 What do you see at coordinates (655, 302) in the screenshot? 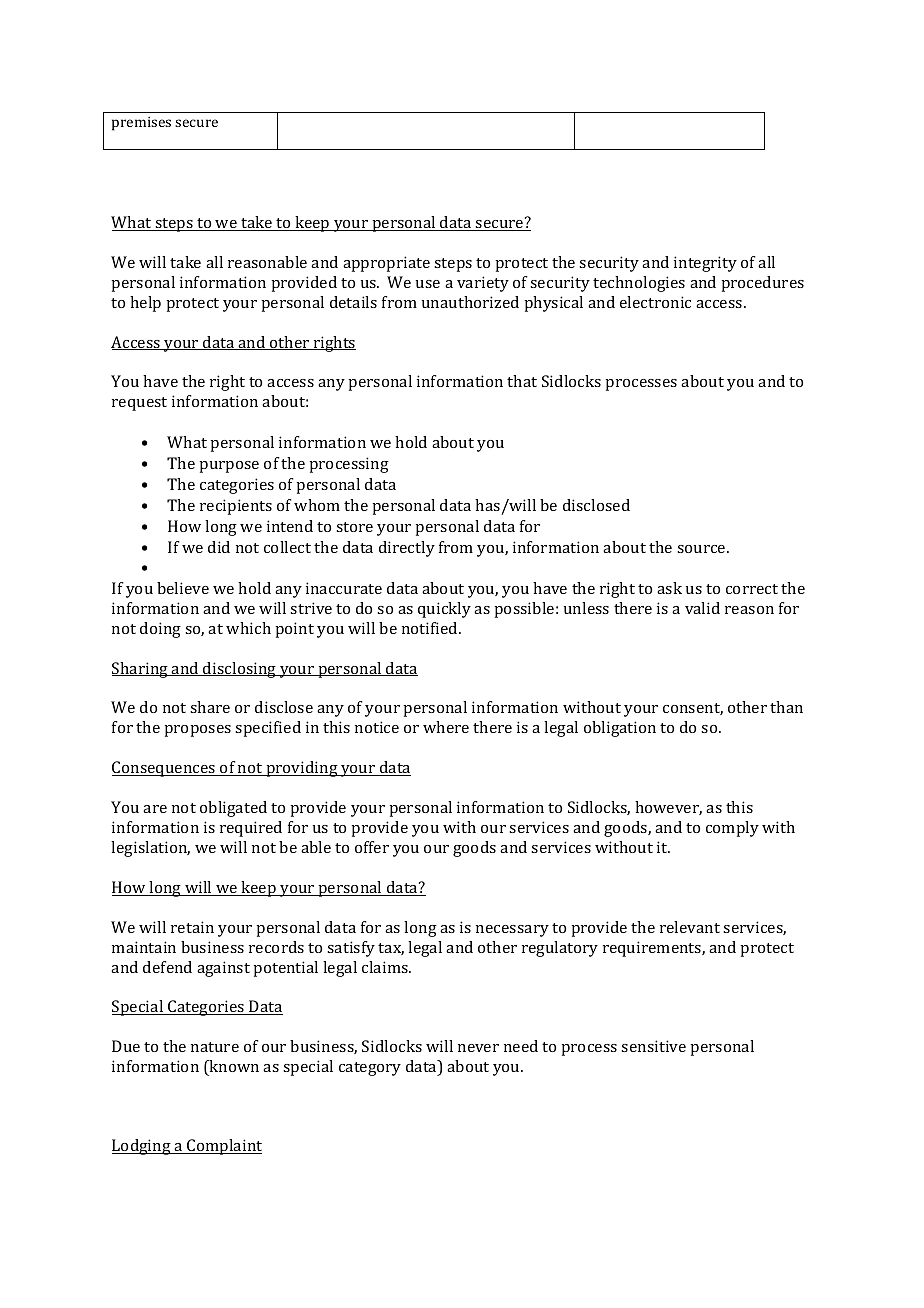
I see `electronic` at bounding box center [655, 302].
